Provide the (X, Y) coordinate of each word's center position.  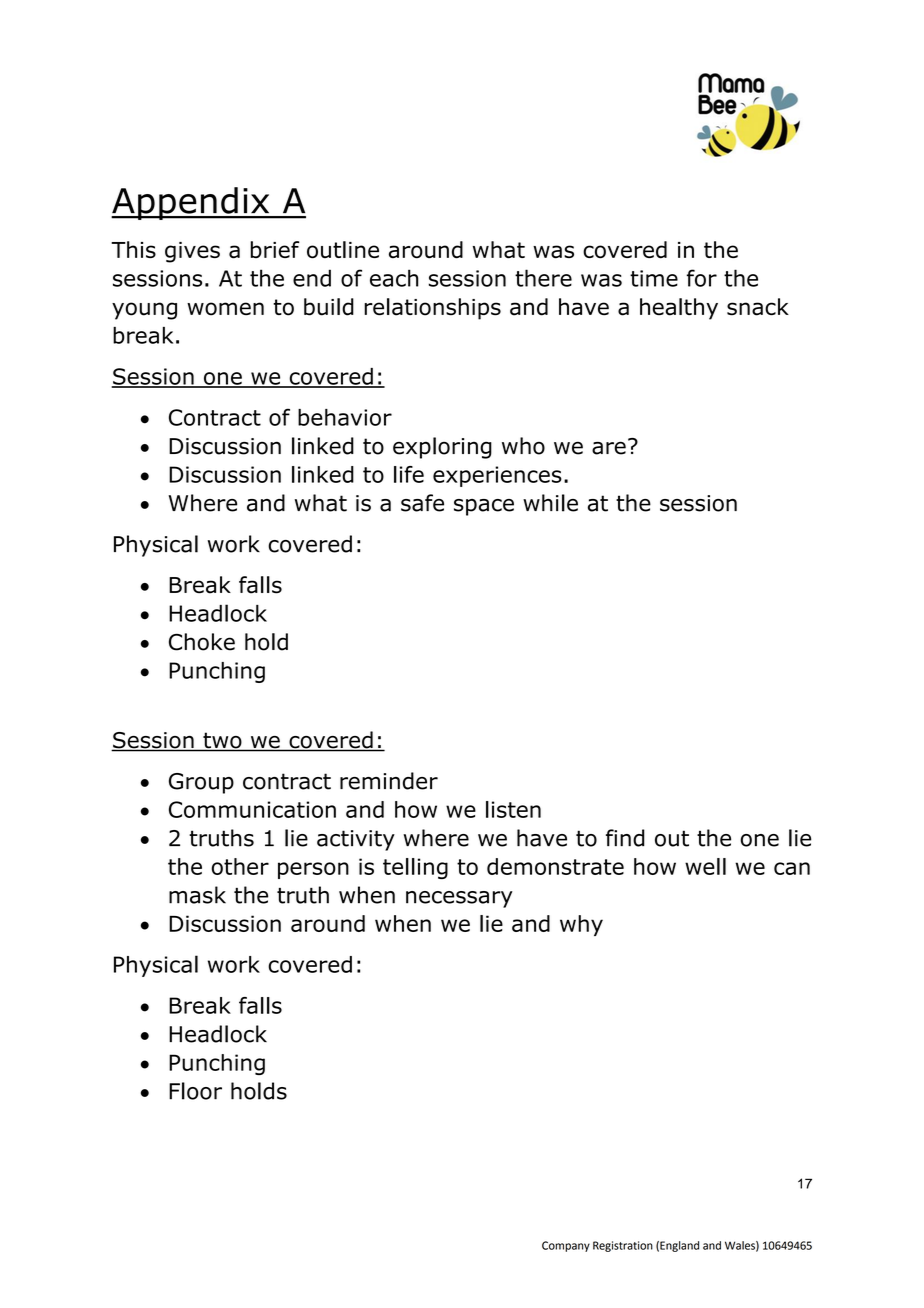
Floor (195, 1091)
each (394, 278)
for (702, 278)
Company (566, 1246)
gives (192, 252)
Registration (623, 1246)
